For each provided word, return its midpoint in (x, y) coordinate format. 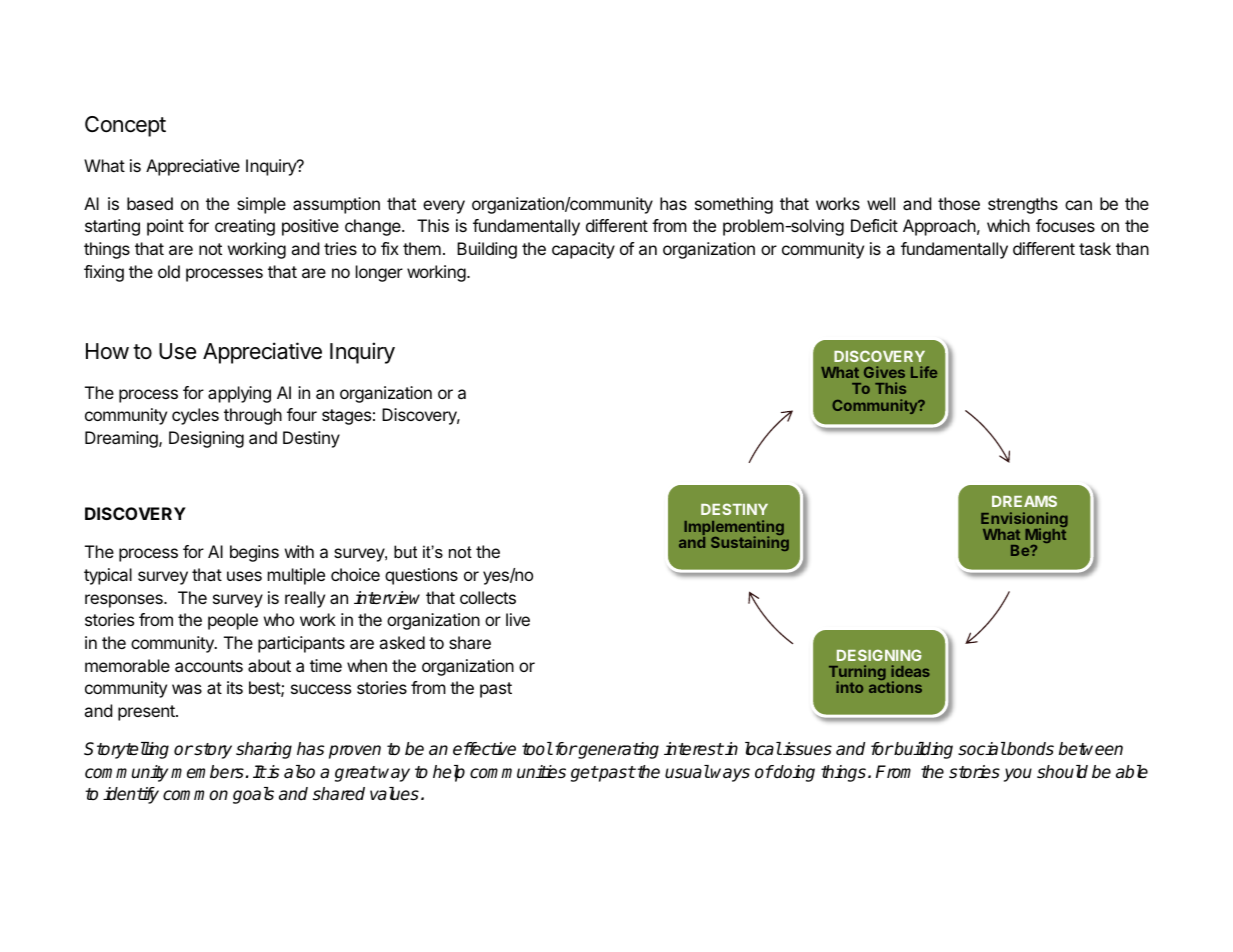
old (169, 271)
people (233, 621)
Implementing (734, 529)
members (207, 772)
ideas (910, 671)
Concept (125, 126)
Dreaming (122, 439)
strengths (1023, 205)
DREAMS (1024, 501)
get (584, 774)
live (518, 619)
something (734, 205)
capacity (583, 250)
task (1095, 248)
